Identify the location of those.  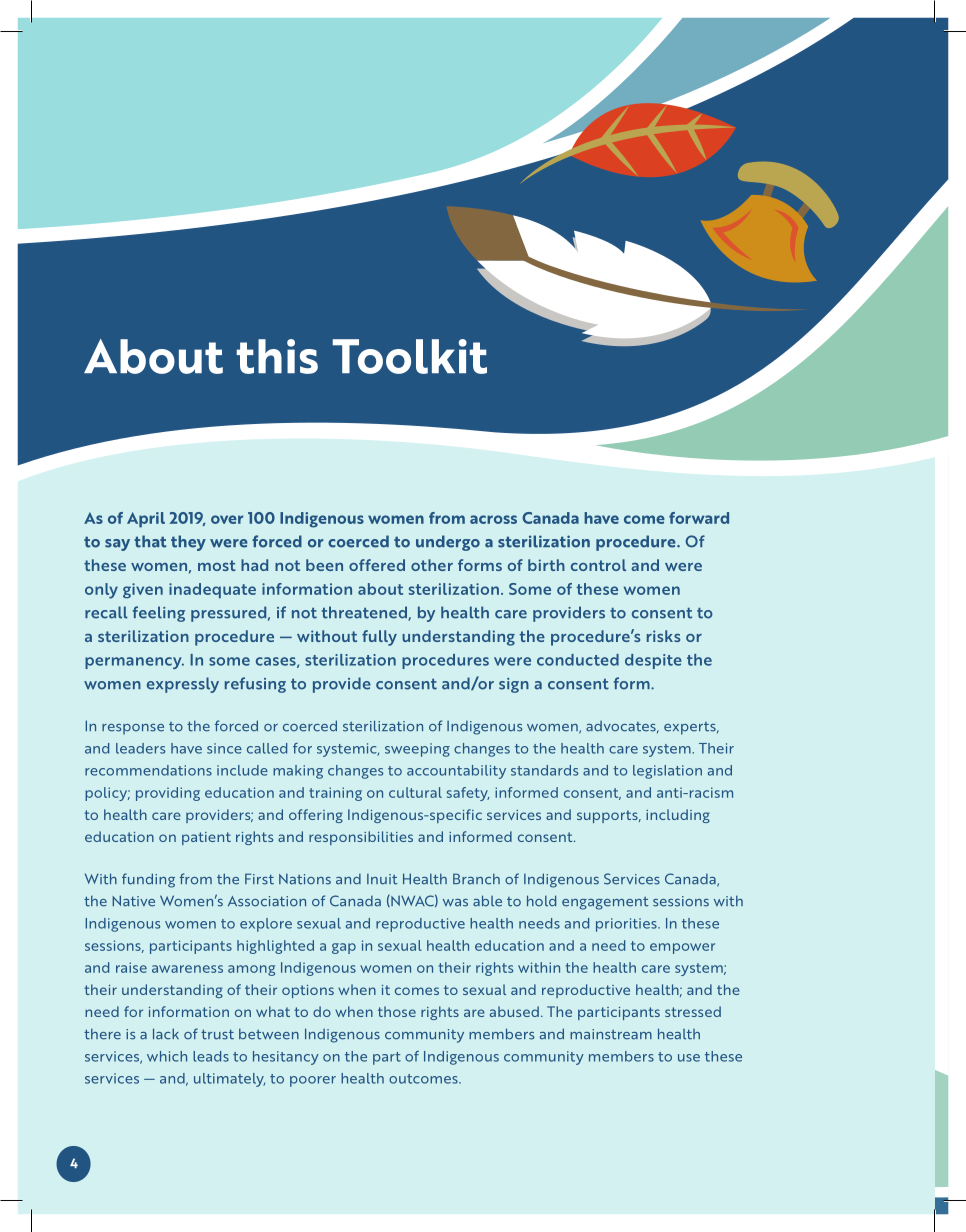
(397, 1011).
